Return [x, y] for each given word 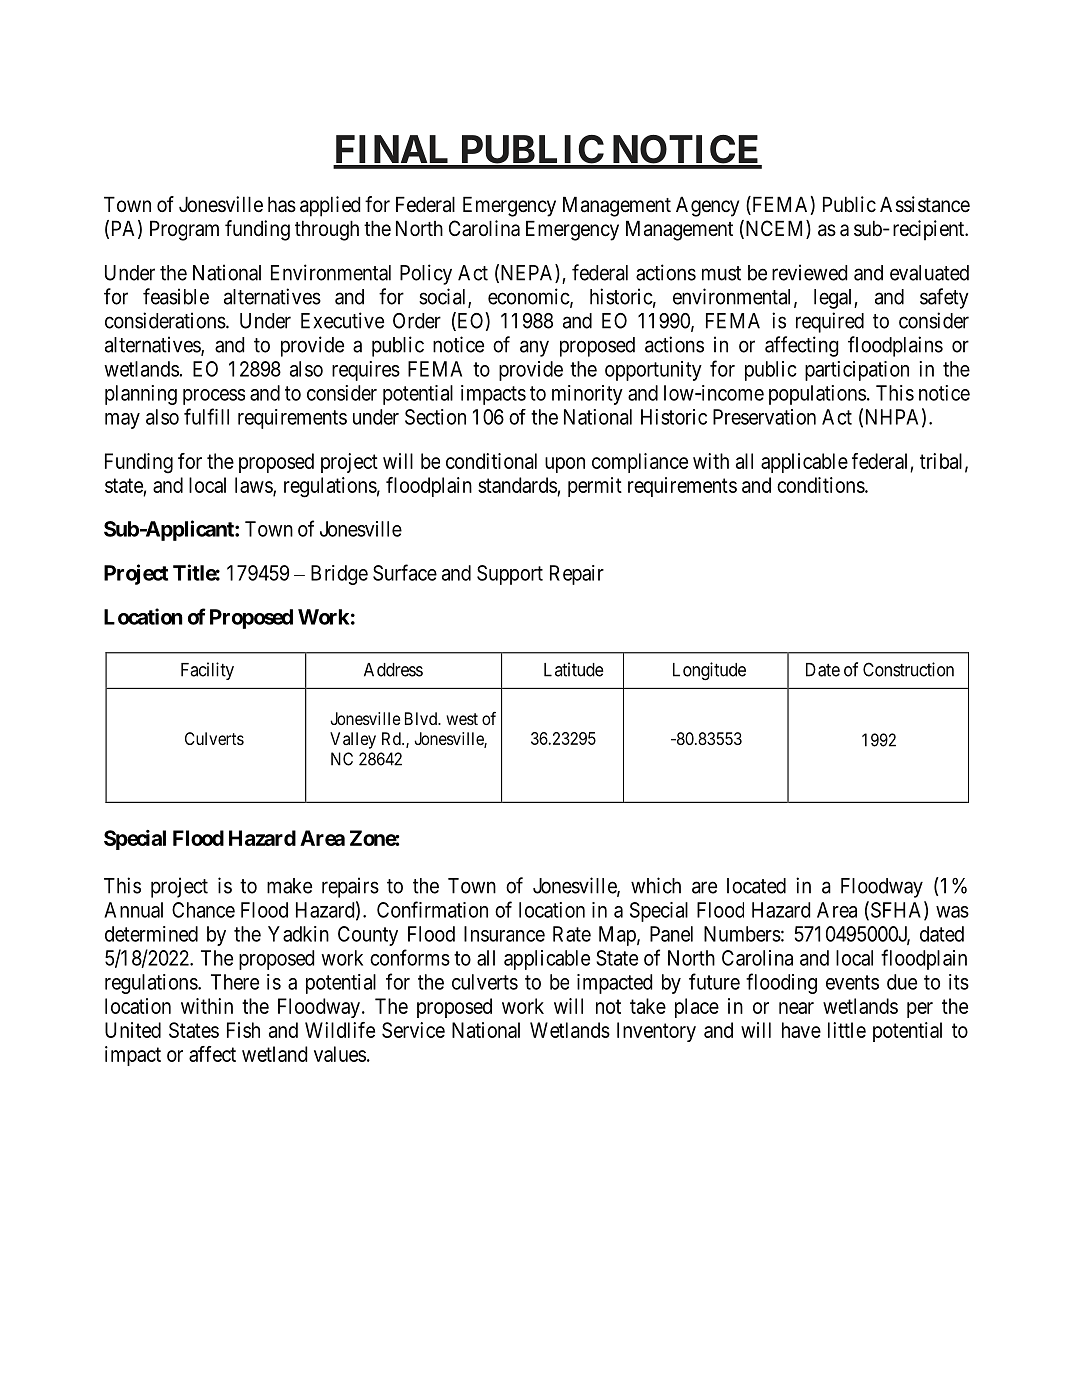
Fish [243, 1030]
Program [184, 230]
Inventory [656, 1032]
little [847, 1030]
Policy [426, 274]
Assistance [925, 204]
